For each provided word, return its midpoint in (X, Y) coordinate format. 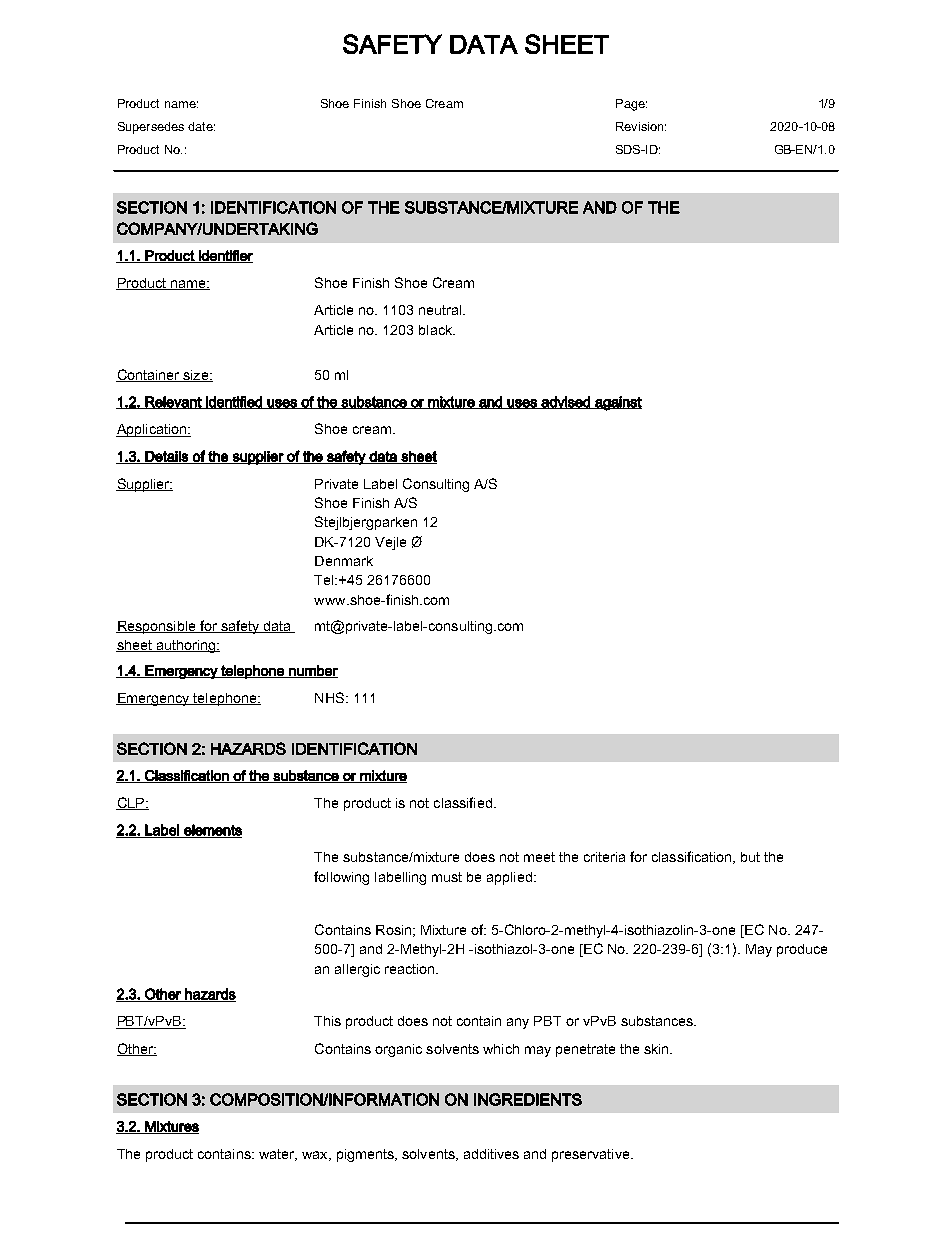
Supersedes (151, 128)
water (278, 1155)
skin (657, 1049)
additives (491, 1154)
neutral (441, 310)
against (617, 403)
